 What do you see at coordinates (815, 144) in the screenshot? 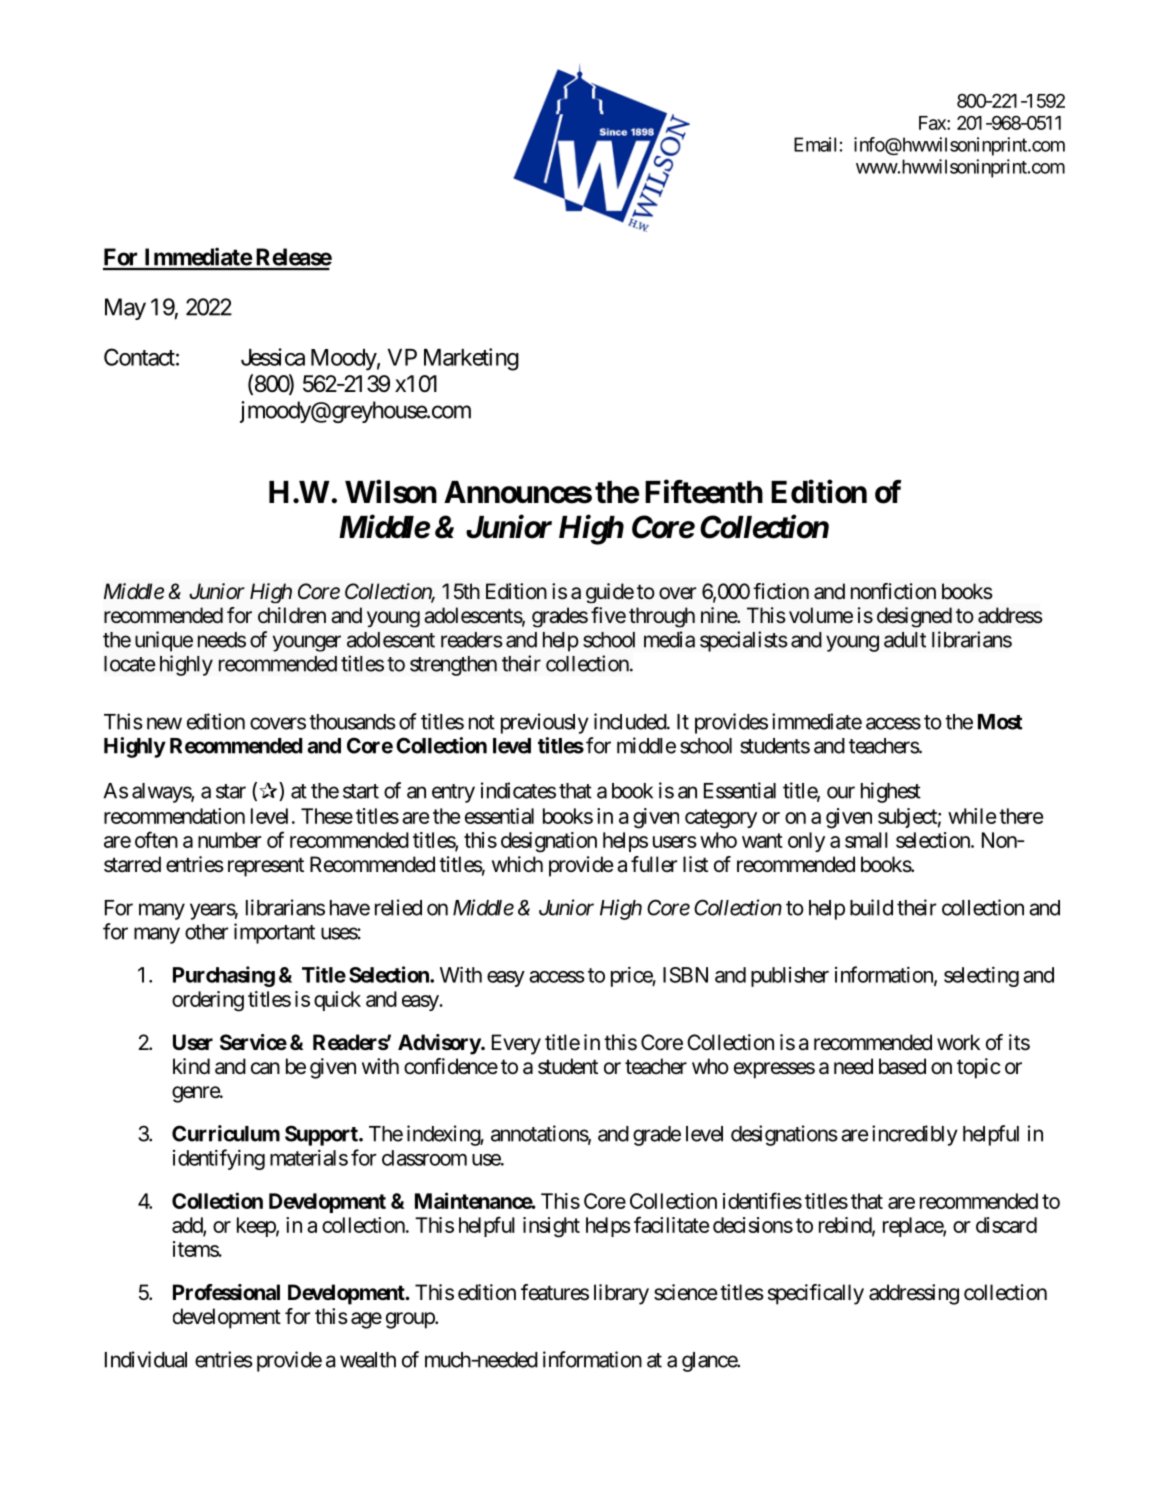
I see `Email` at bounding box center [815, 144].
